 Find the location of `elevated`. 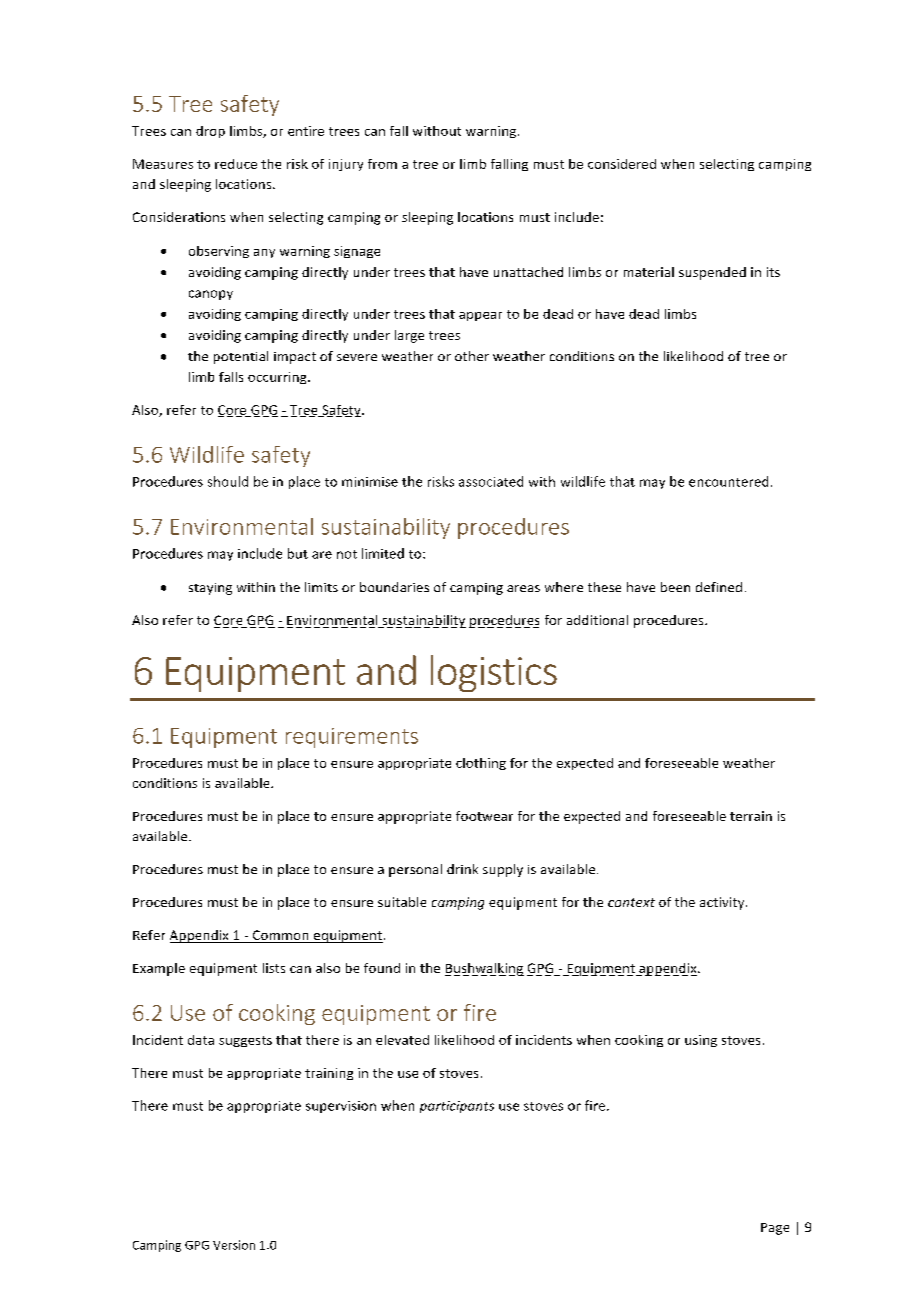

elevated is located at coordinates (402, 1040).
